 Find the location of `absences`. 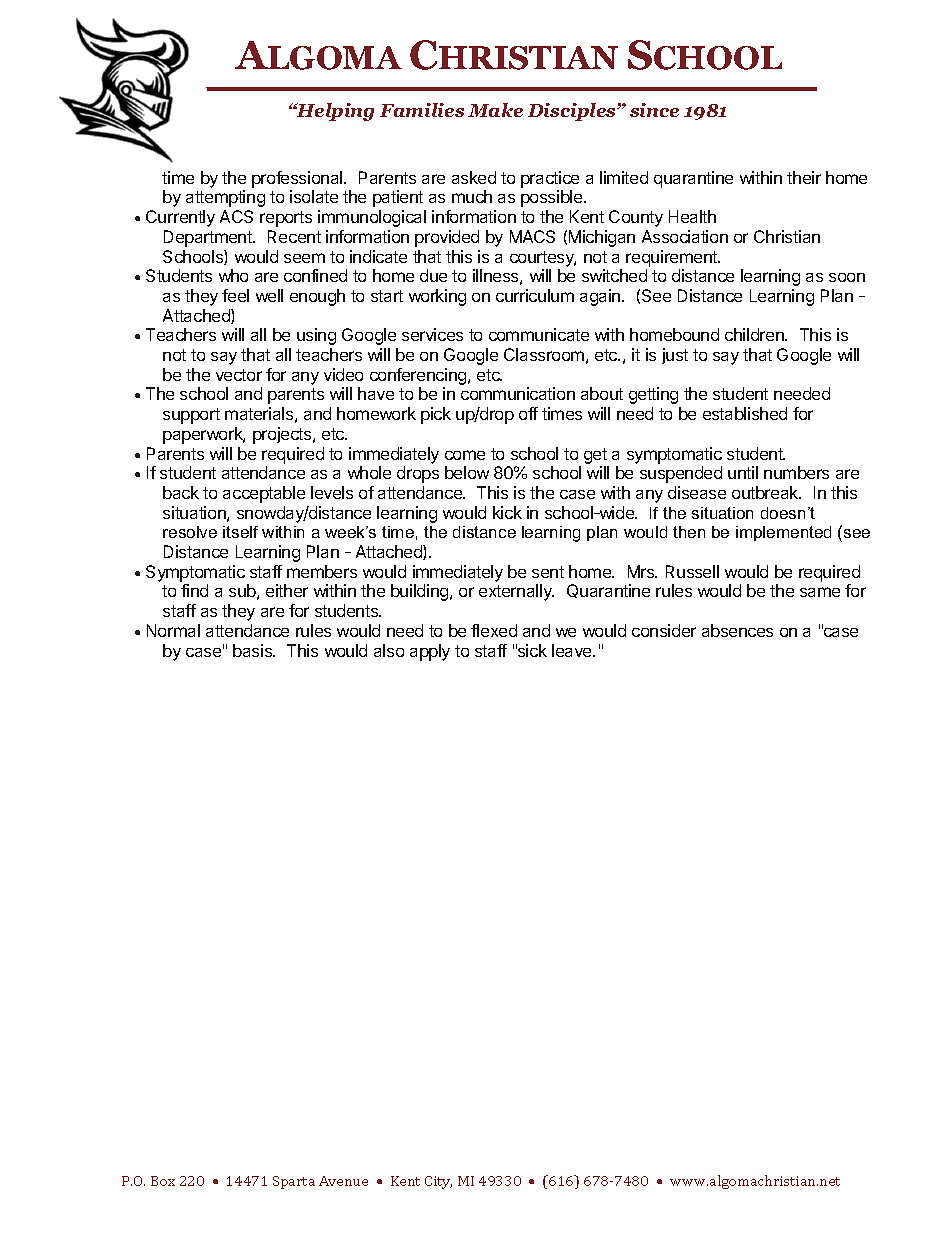

absences is located at coordinates (737, 630).
